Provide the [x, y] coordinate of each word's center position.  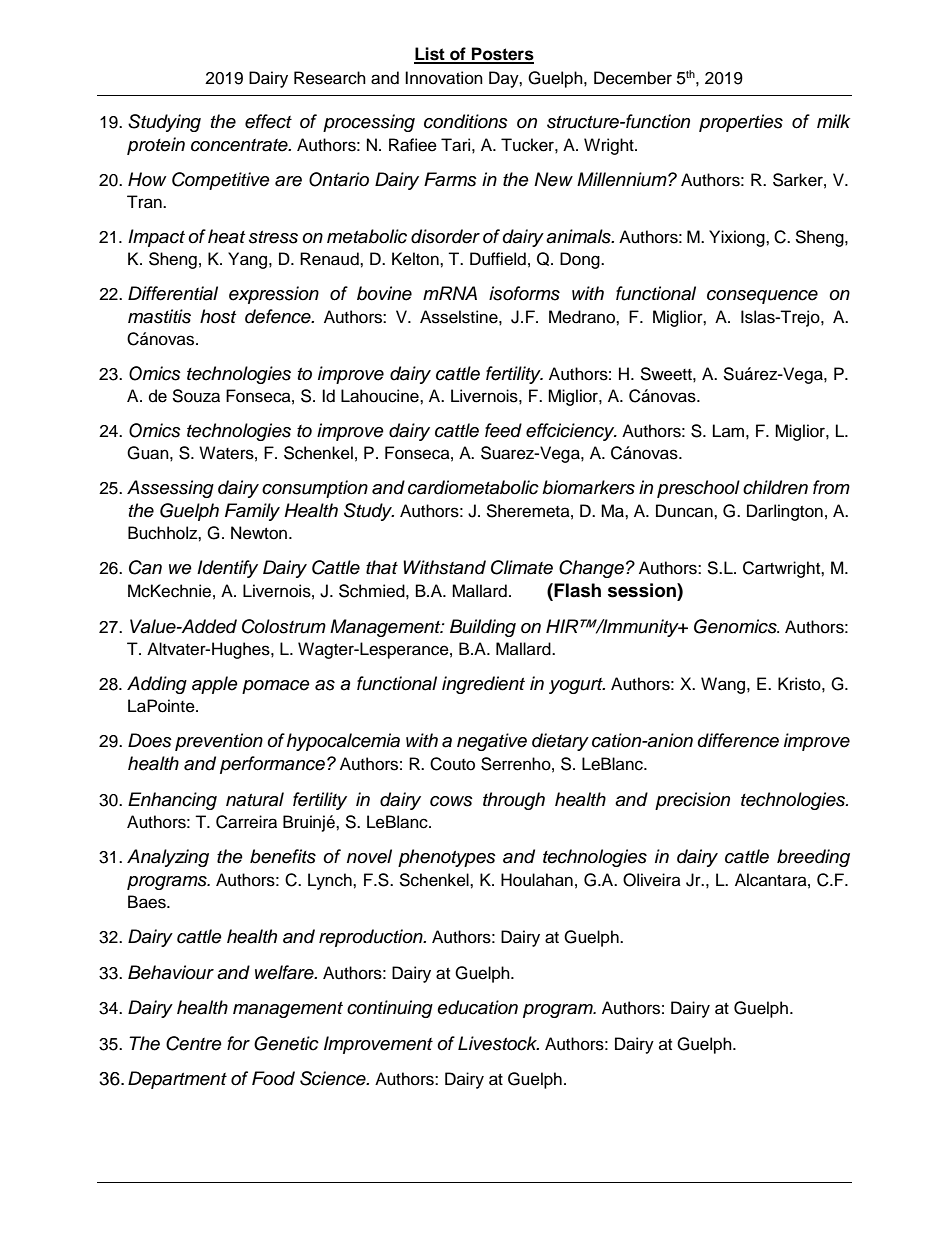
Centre [194, 1043]
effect [268, 121]
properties [741, 123]
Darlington [785, 512]
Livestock [498, 1043]
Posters [502, 55]
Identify [227, 569]
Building [483, 628]
